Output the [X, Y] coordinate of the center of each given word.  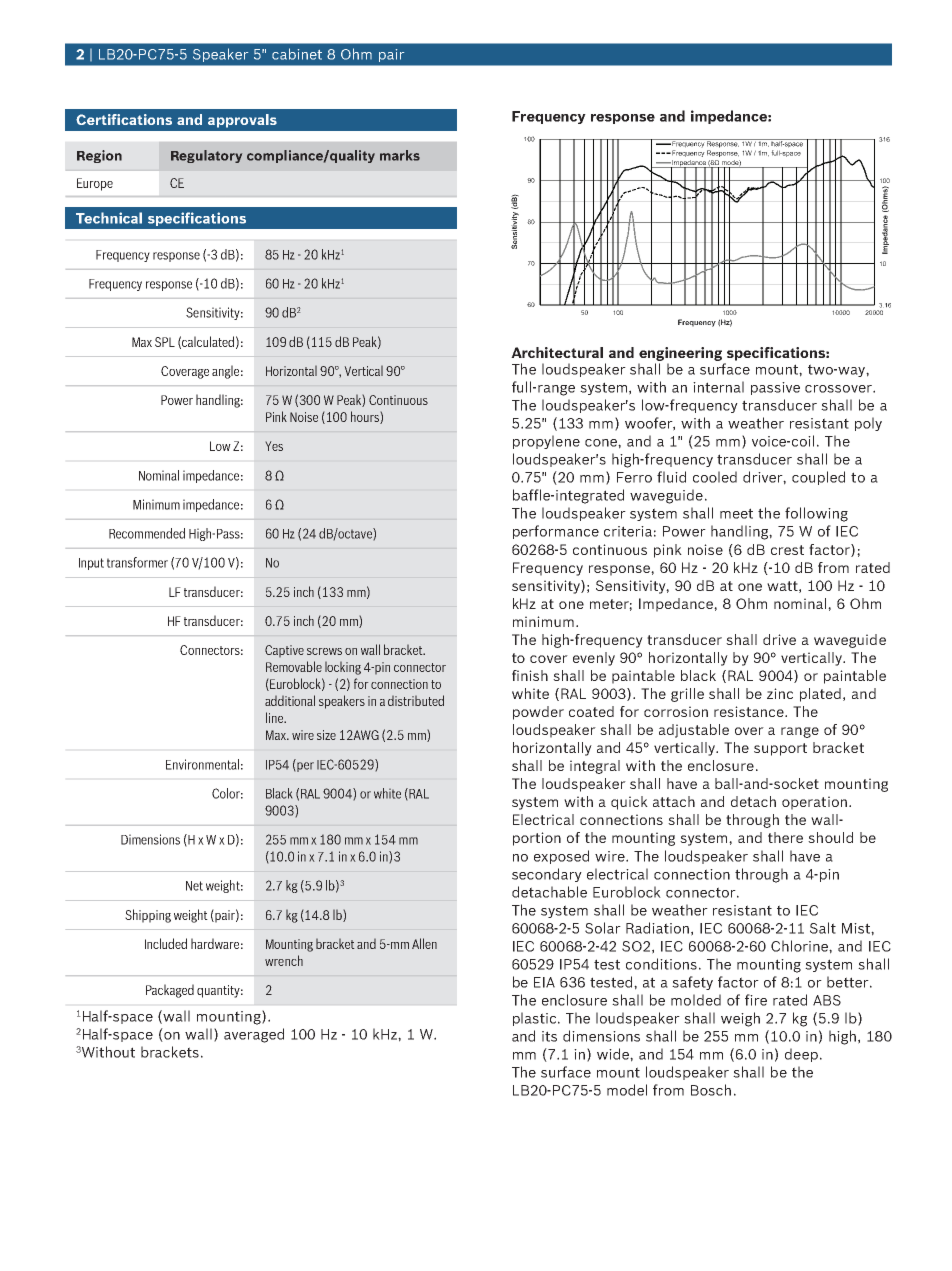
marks [400, 155]
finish [530, 675]
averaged [254, 1035]
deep [801, 1055]
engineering [681, 355]
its [549, 1036]
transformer [137, 562]
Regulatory [206, 156]
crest [787, 550]
